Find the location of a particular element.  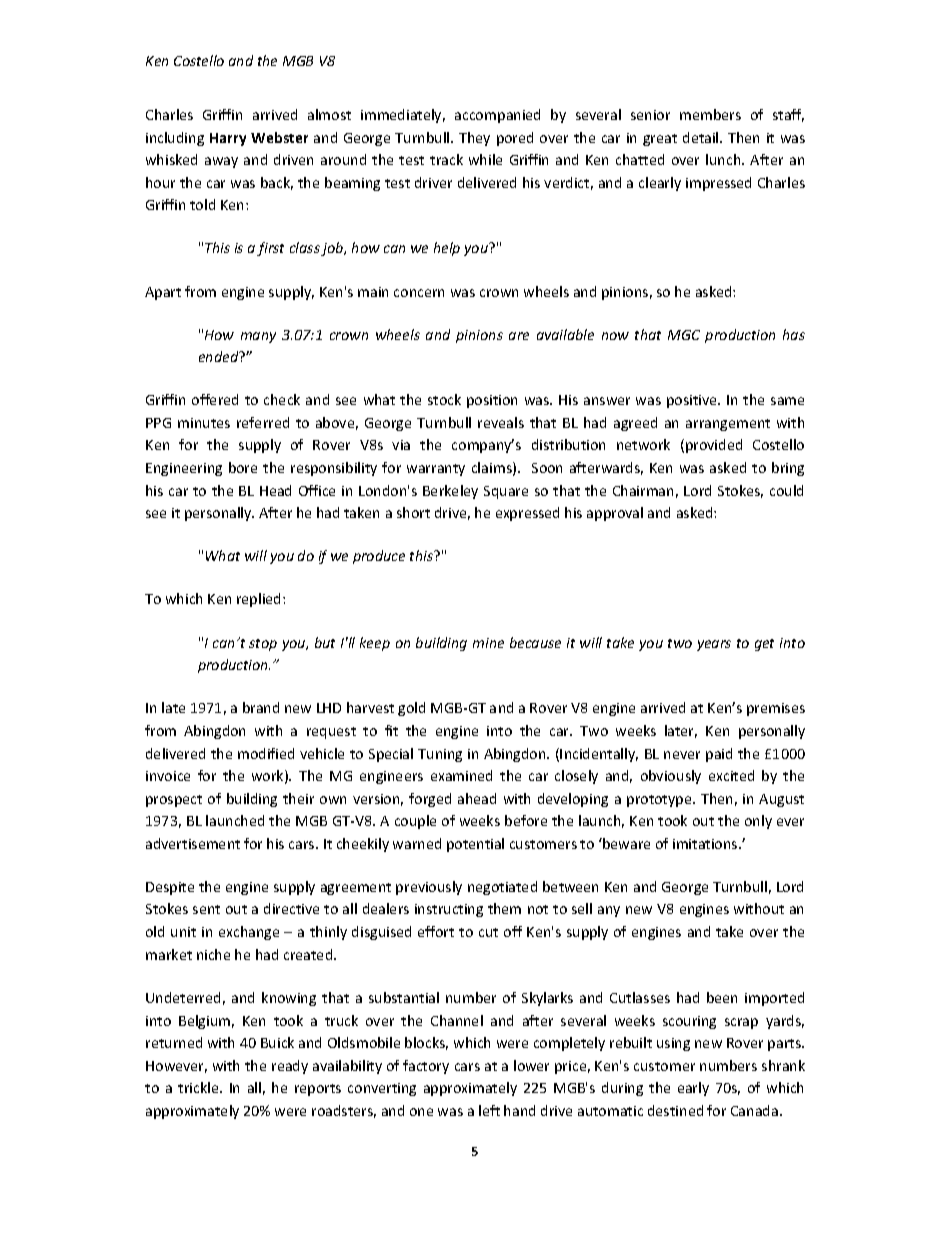

warranty is located at coordinates (436, 470).
